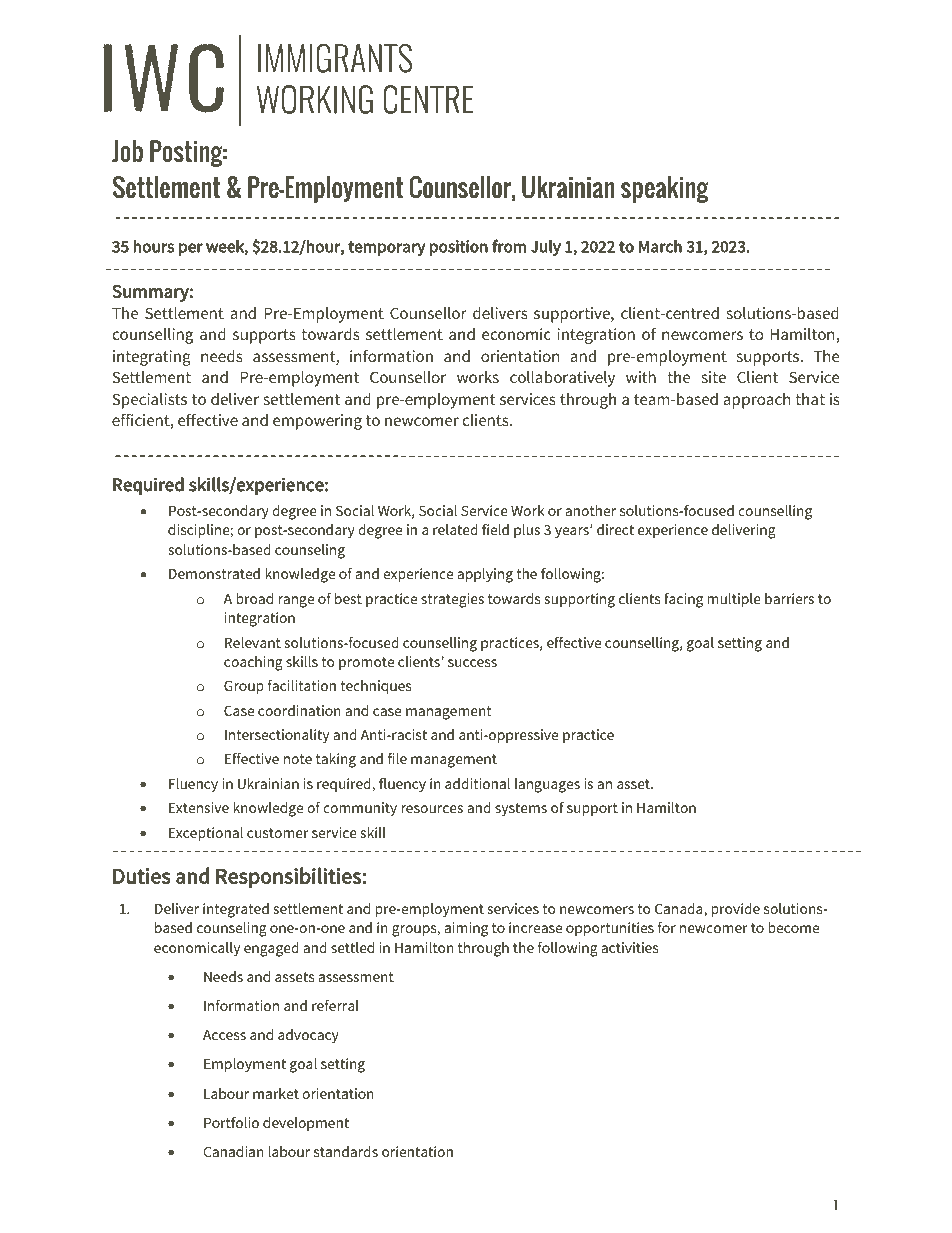  I want to click on speaking, so click(665, 189).
